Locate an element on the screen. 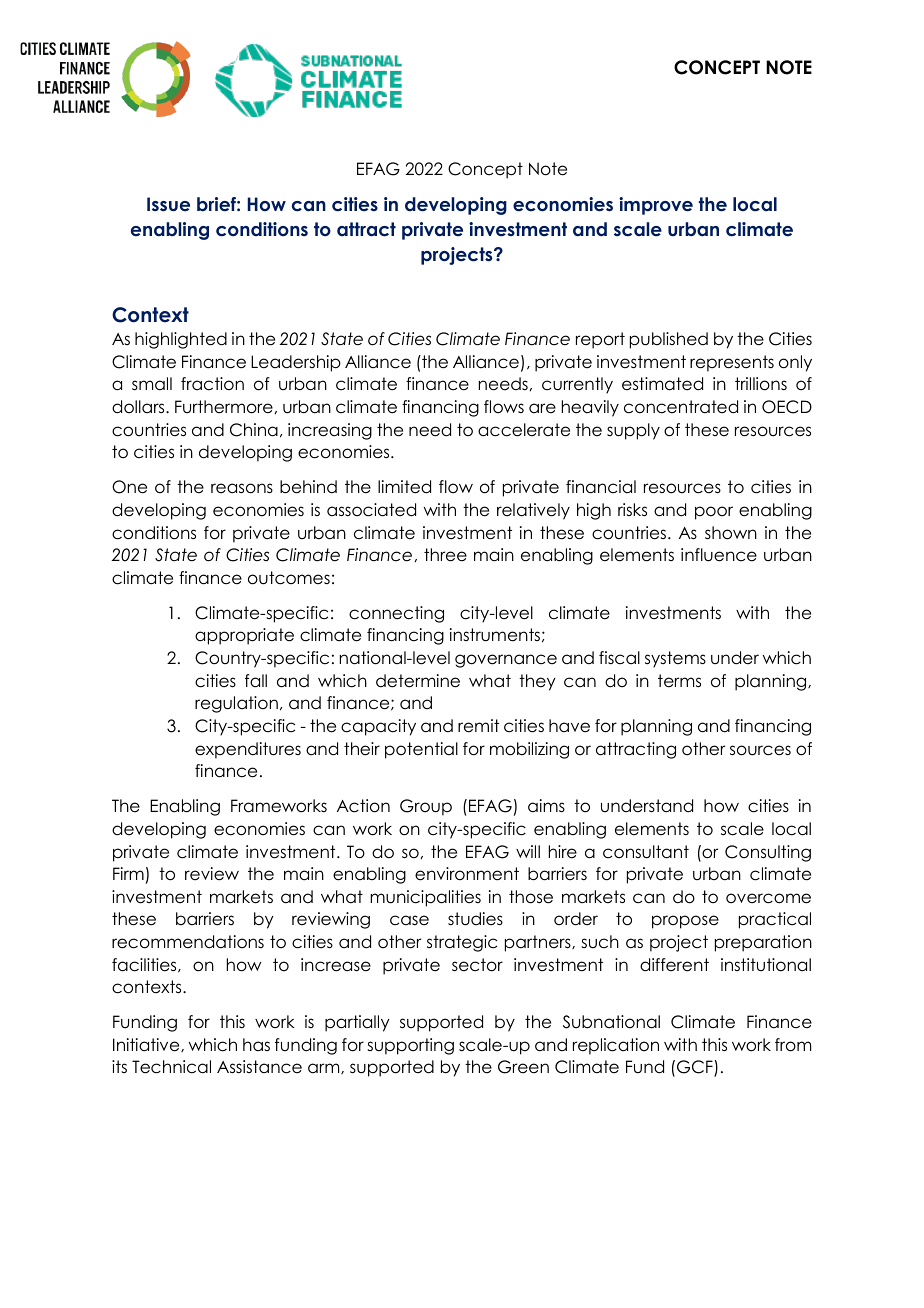 The width and height of the screenshot is (924, 1308). published is located at coordinates (669, 340).
